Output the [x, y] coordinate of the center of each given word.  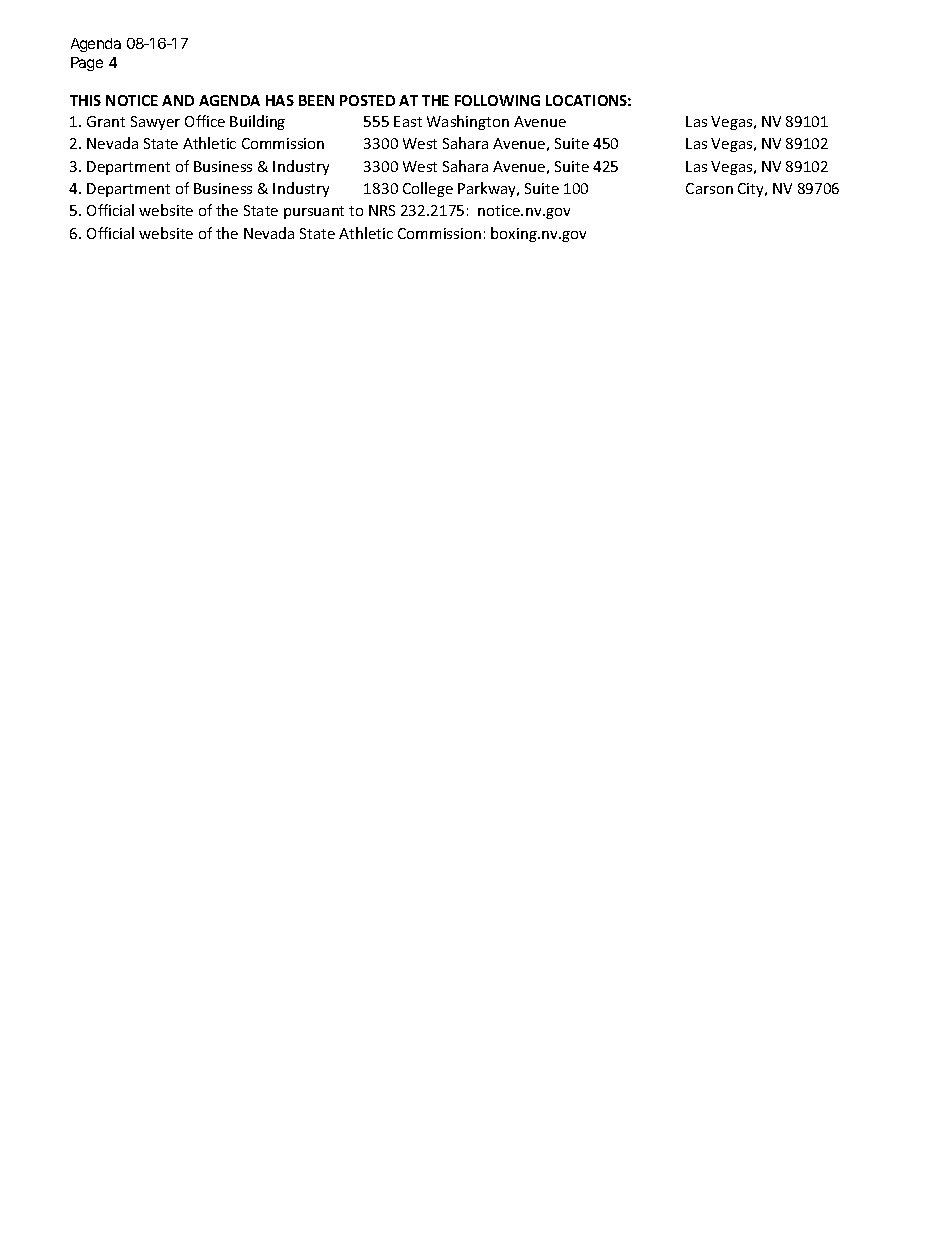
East [408, 121]
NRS [382, 210]
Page [87, 64]
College [428, 189]
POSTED [367, 100]
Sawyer [155, 123]
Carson [709, 188]
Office [205, 121]
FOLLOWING [497, 100]
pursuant [314, 212]
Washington [468, 122]
